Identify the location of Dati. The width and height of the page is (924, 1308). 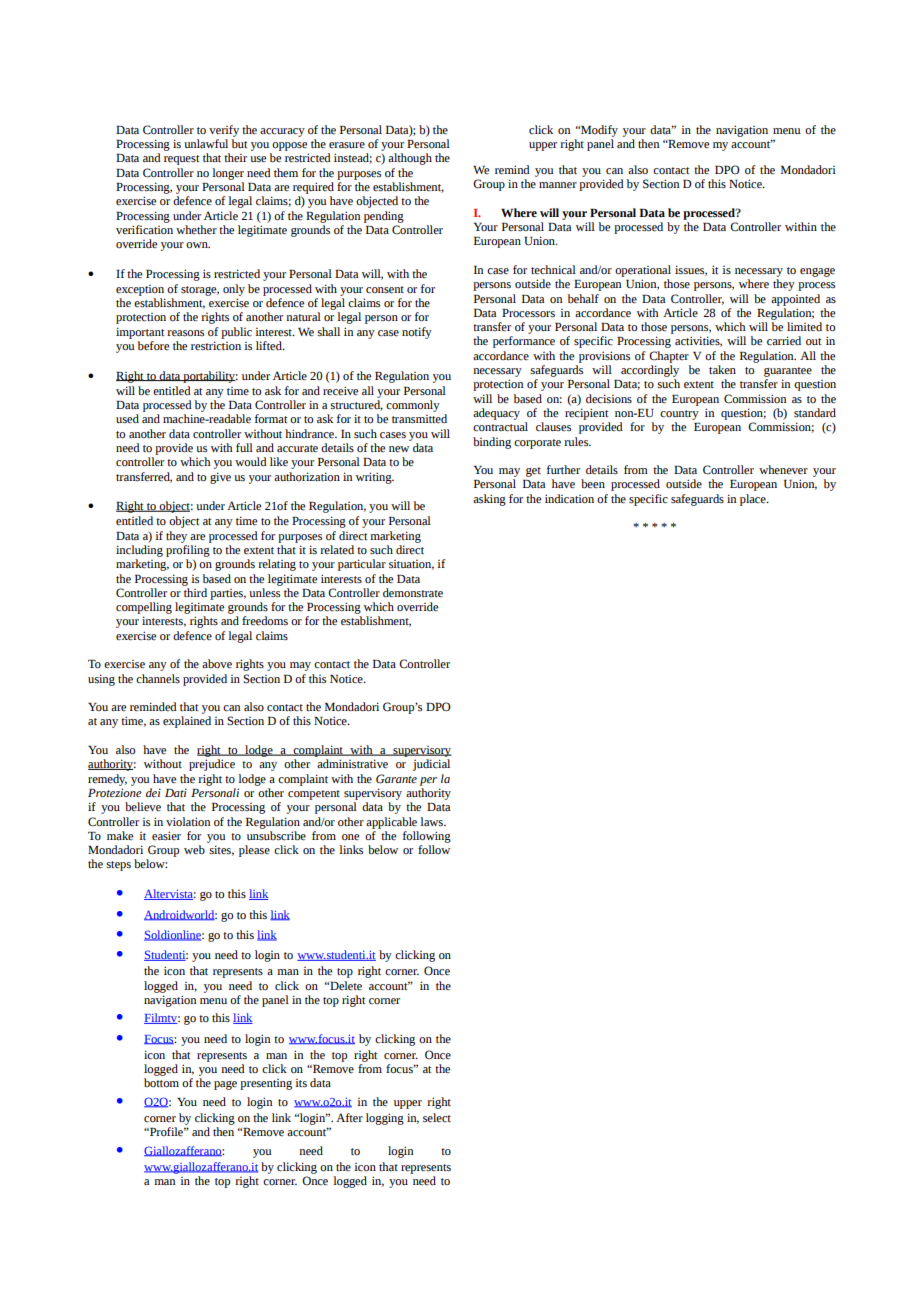
(176, 792).
